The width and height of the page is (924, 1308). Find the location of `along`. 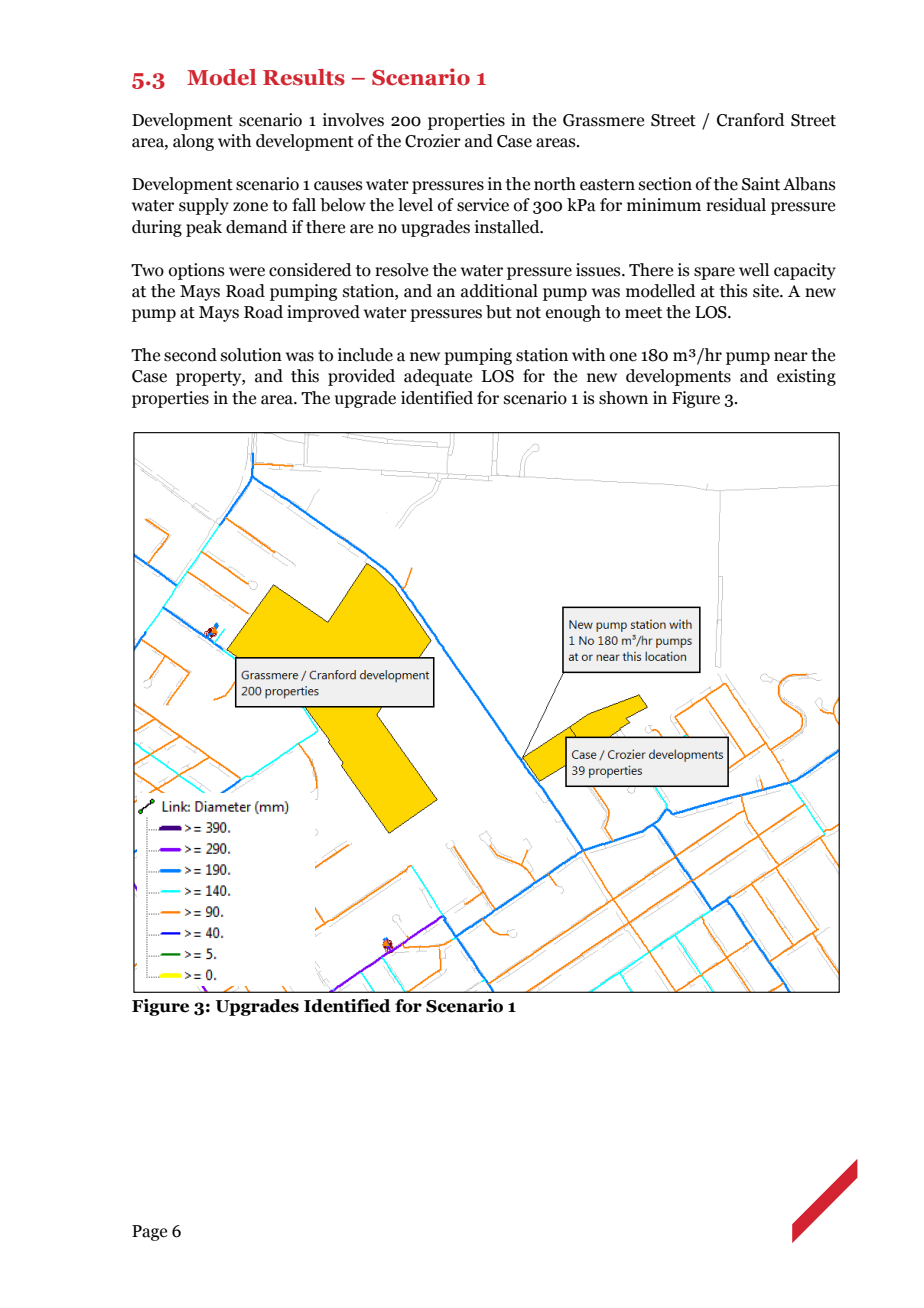

along is located at coordinates (193, 142).
